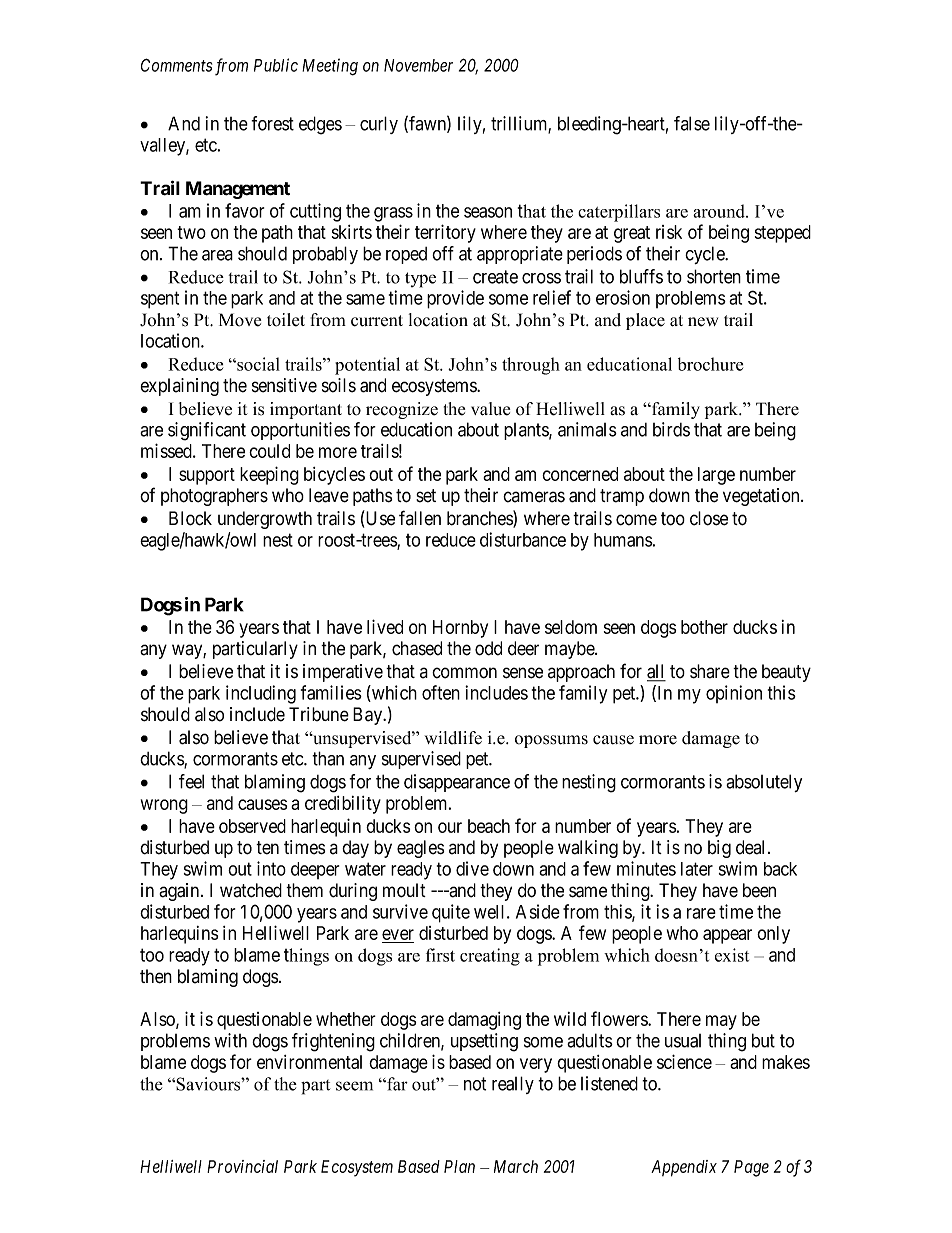  What do you see at coordinates (716, 476) in the image?
I see `large` at bounding box center [716, 476].
